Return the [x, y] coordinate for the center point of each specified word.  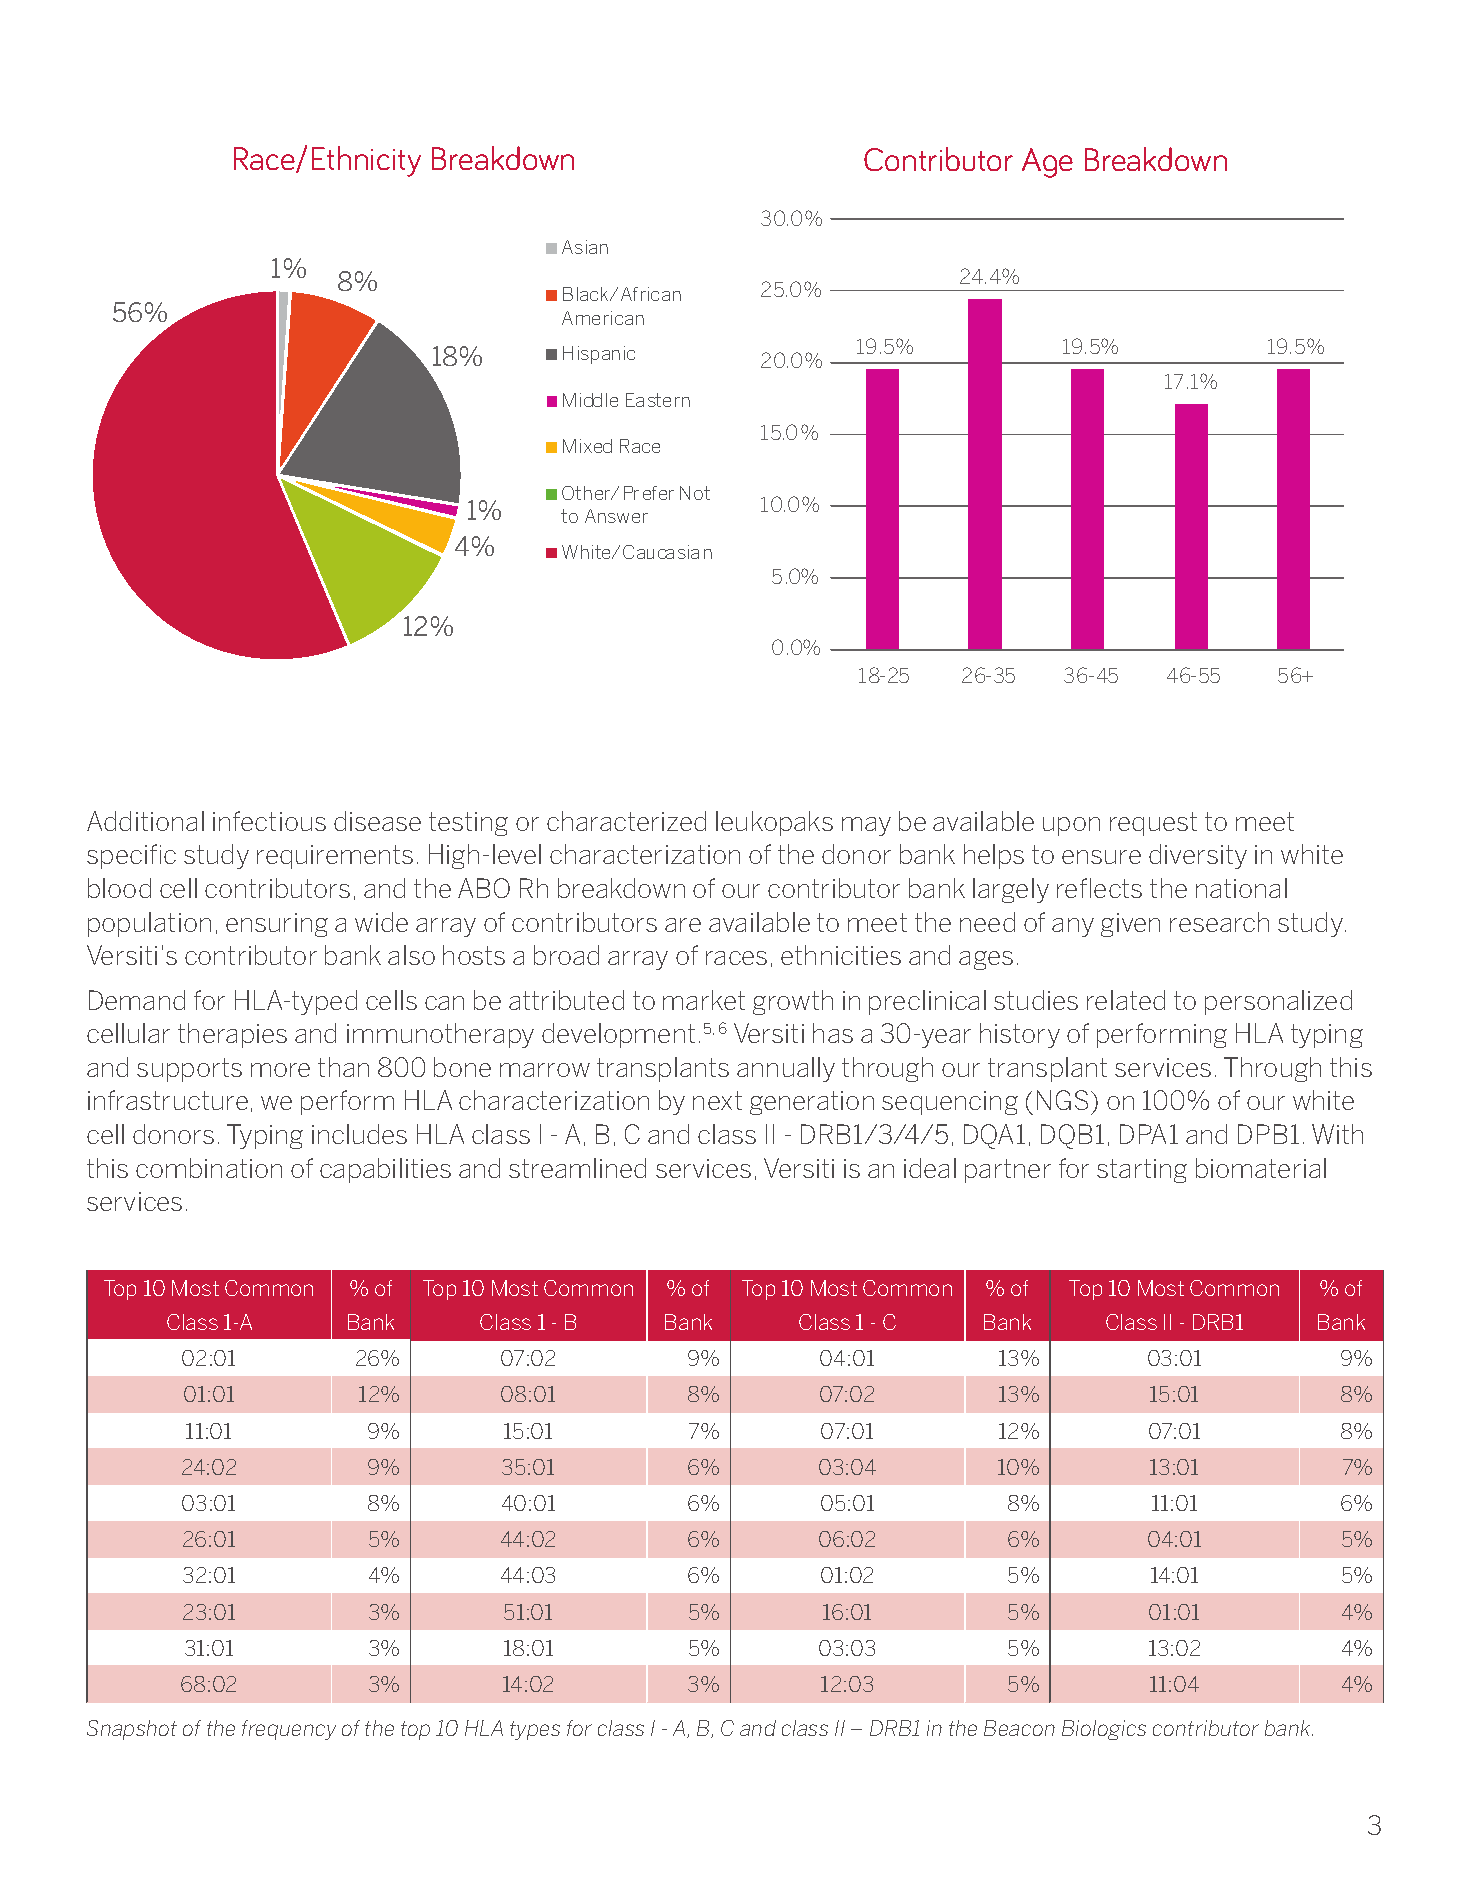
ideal [930, 1168]
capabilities [385, 1170]
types [535, 1730]
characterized [626, 821]
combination [209, 1168]
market [704, 1000]
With [1337, 1134]
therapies [232, 1035]
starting [1142, 1171]
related [1126, 1000]
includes [359, 1134]
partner [1008, 1171]
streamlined [577, 1168]
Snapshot [132, 1730]
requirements [335, 857]
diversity [1198, 856]
